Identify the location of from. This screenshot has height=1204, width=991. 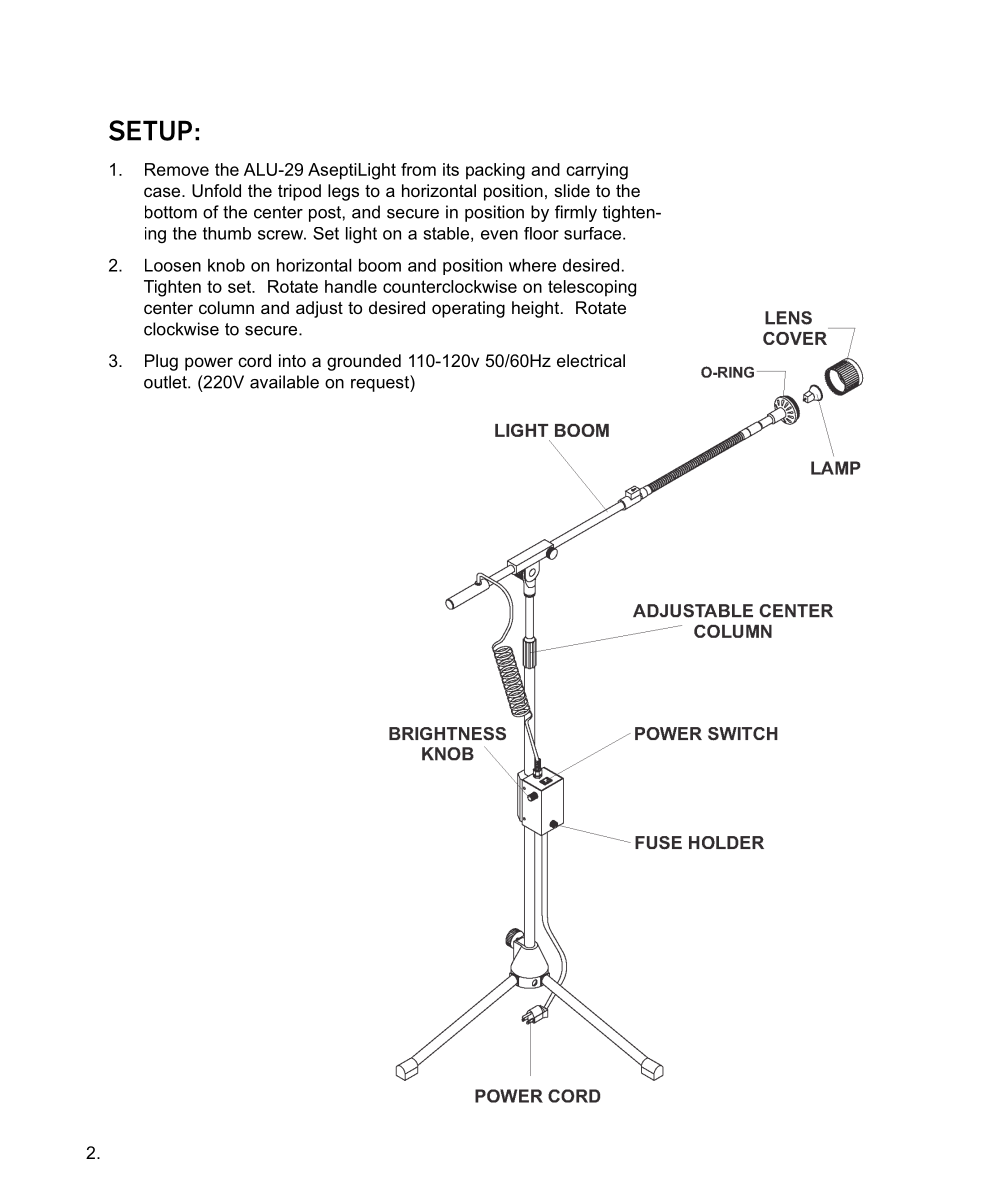
(418, 169).
